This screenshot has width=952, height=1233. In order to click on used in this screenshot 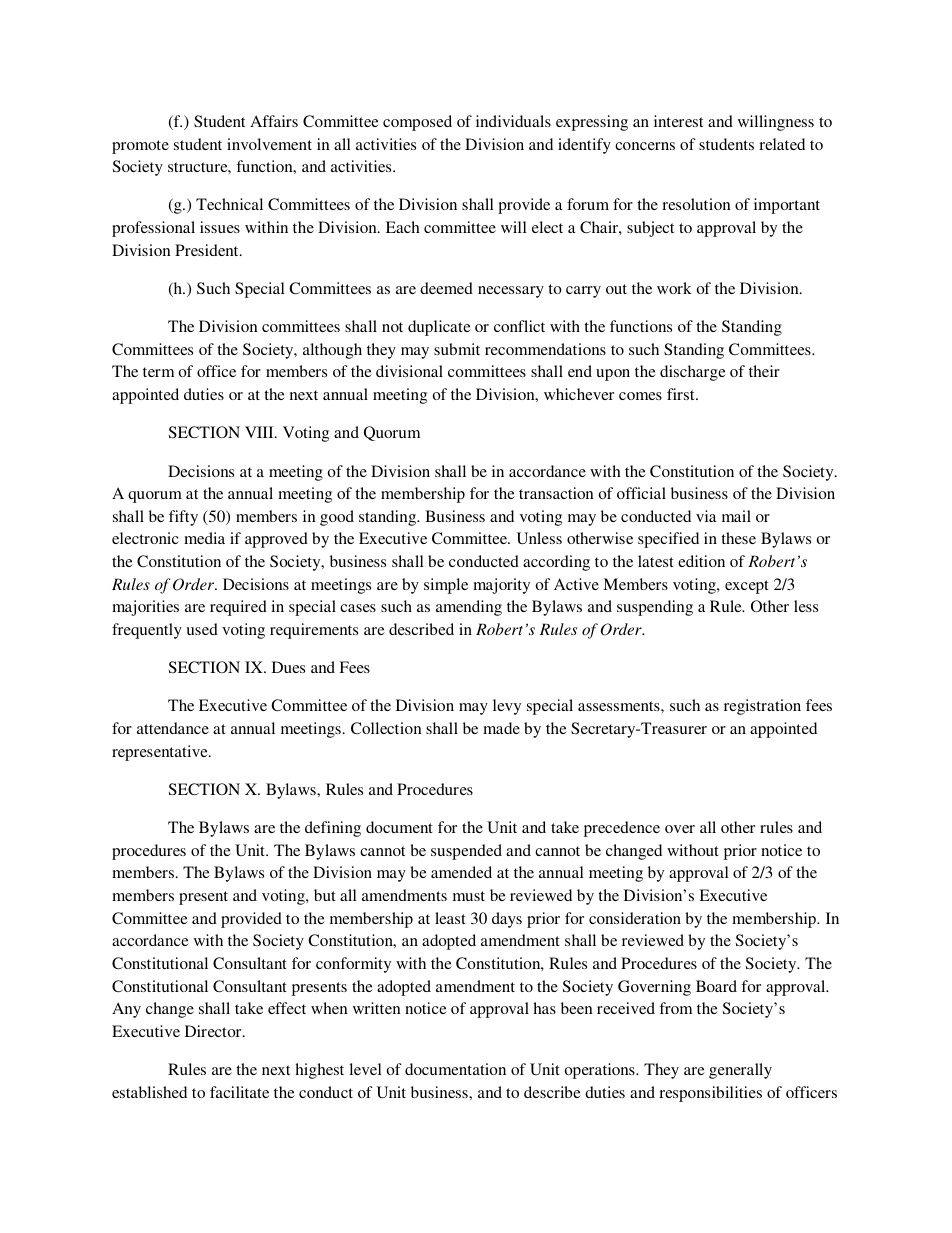, I will do `click(202, 629)`.
